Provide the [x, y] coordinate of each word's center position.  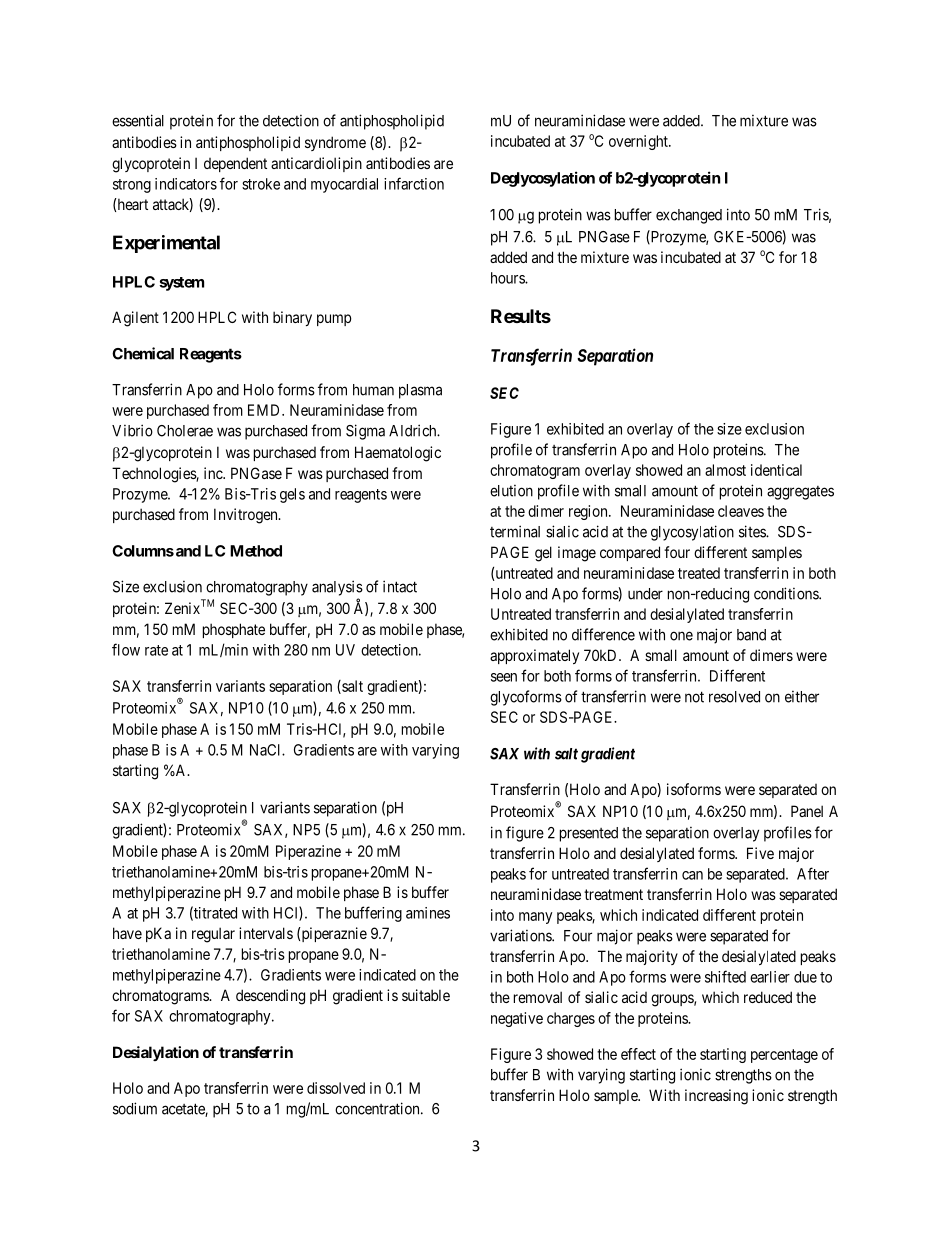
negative [517, 1019]
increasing [716, 1097]
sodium [135, 1108]
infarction [414, 183]
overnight [639, 142]
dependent [235, 164]
